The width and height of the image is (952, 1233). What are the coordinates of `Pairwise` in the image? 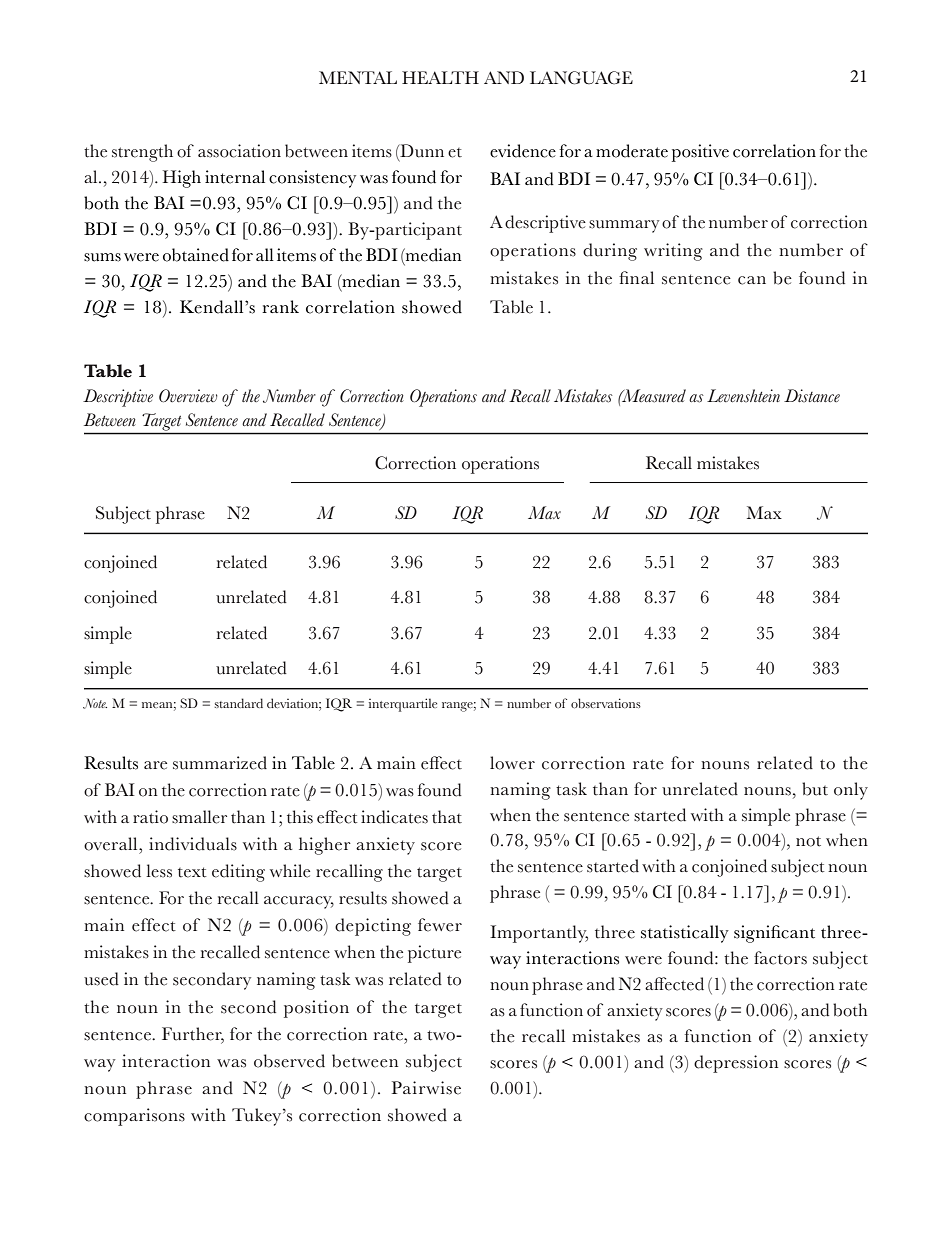 It's located at (426, 1088).
